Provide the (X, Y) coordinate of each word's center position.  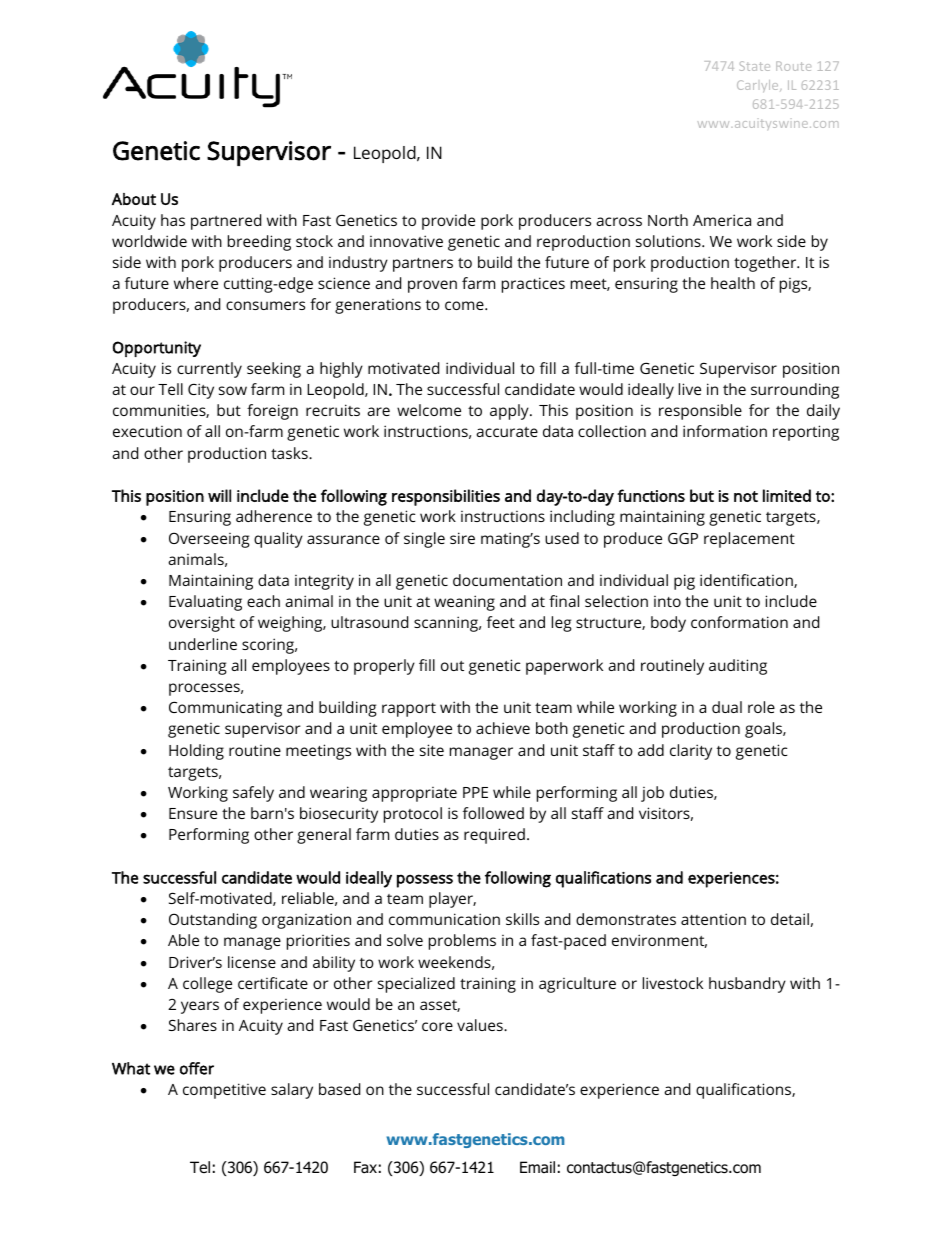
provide (448, 222)
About (134, 199)
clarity (691, 752)
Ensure (193, 813)
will (219, 495)
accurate (507, 432)
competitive (224, 1091)
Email (537, 1167)
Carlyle (759, 86)
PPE (475, 792)
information (725, 431)
